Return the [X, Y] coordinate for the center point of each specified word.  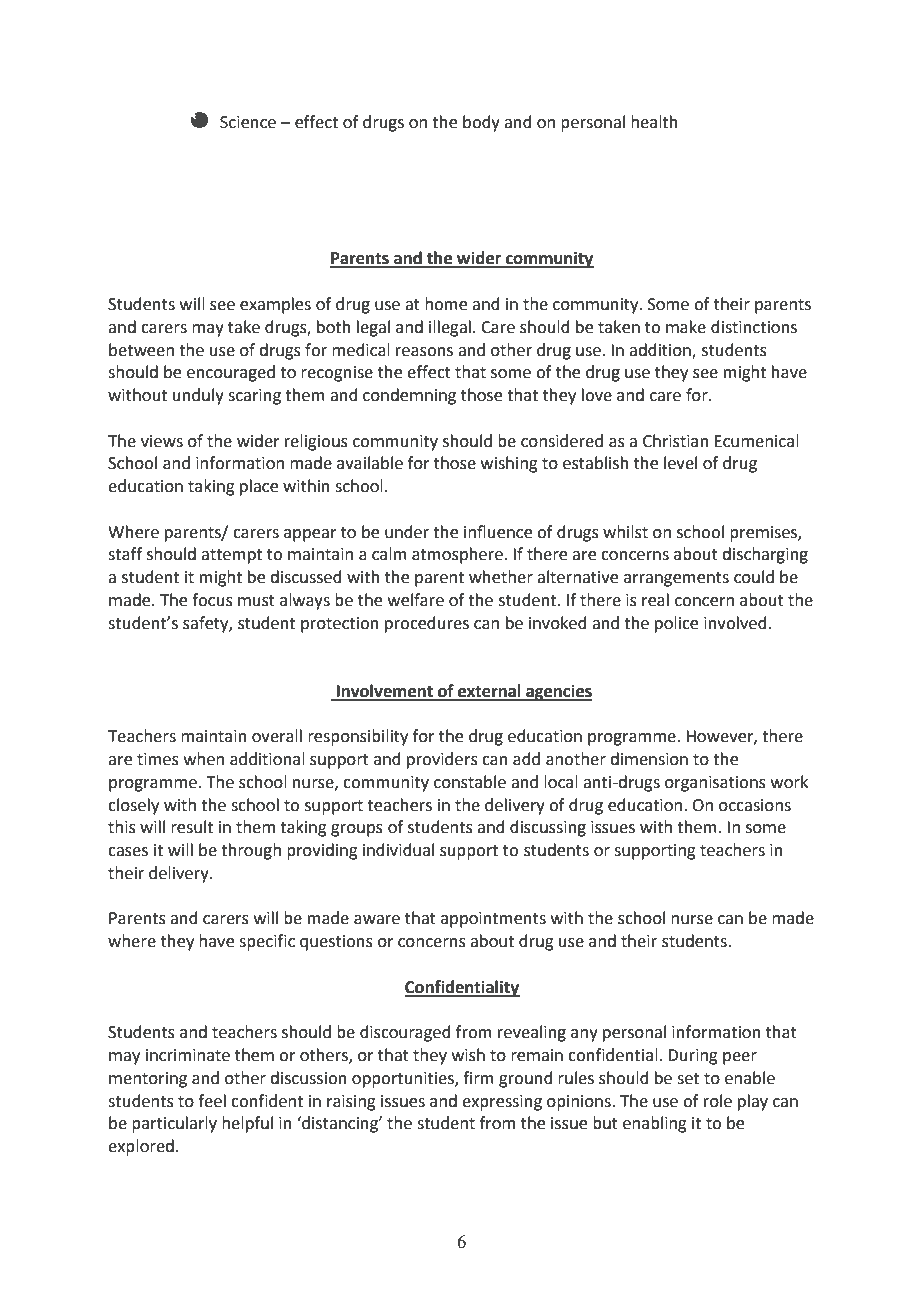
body [481, 123]
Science [248, 122]
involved [736, 623]
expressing [502, 1103]
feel [212, 1101]
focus [212, 600]
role [718, 1101]
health [654, 122]
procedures [427, 624]
